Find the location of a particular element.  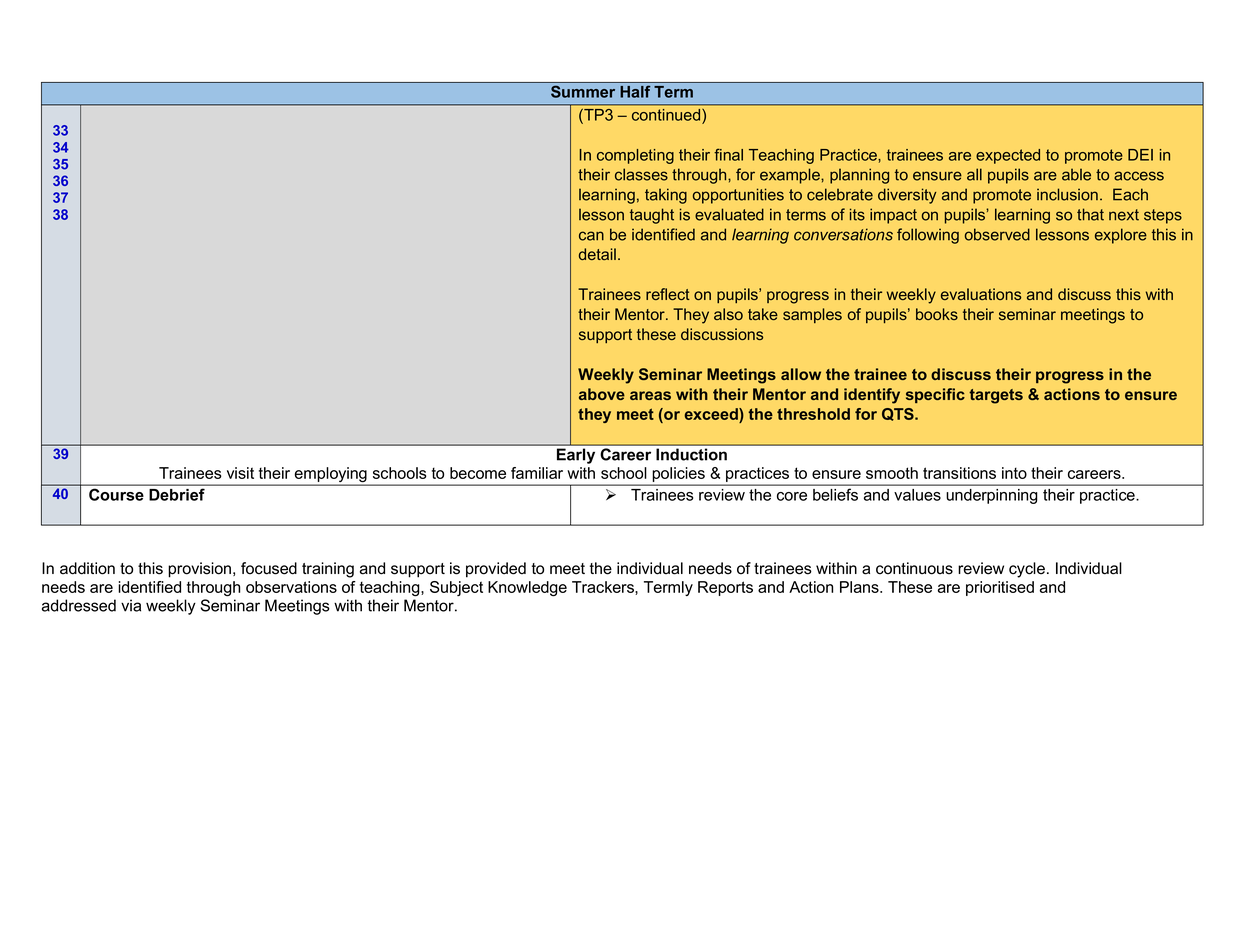

taught is located at coordinates (652, 216).
